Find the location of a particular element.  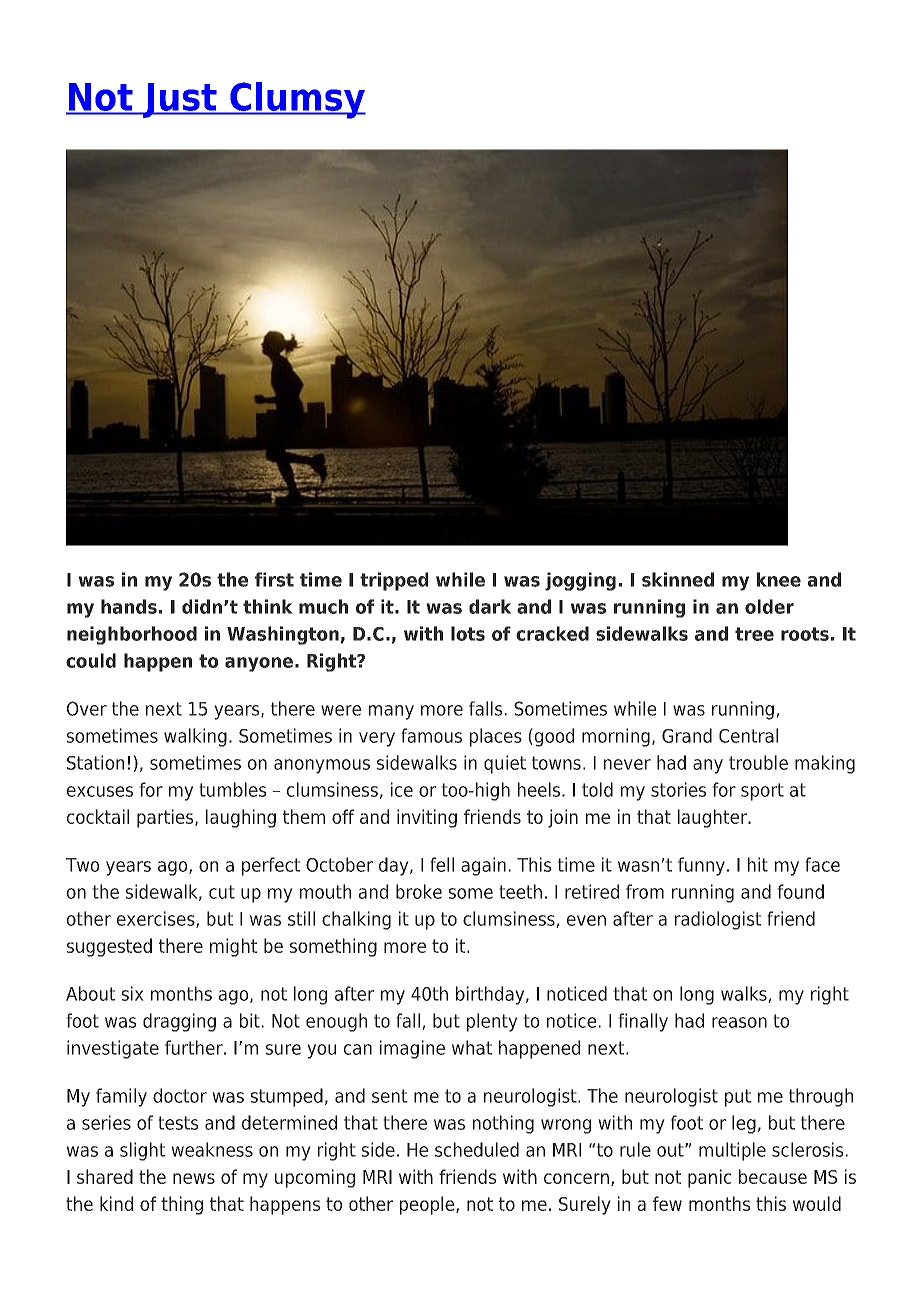

Just is located at coordinates (179, 100).
